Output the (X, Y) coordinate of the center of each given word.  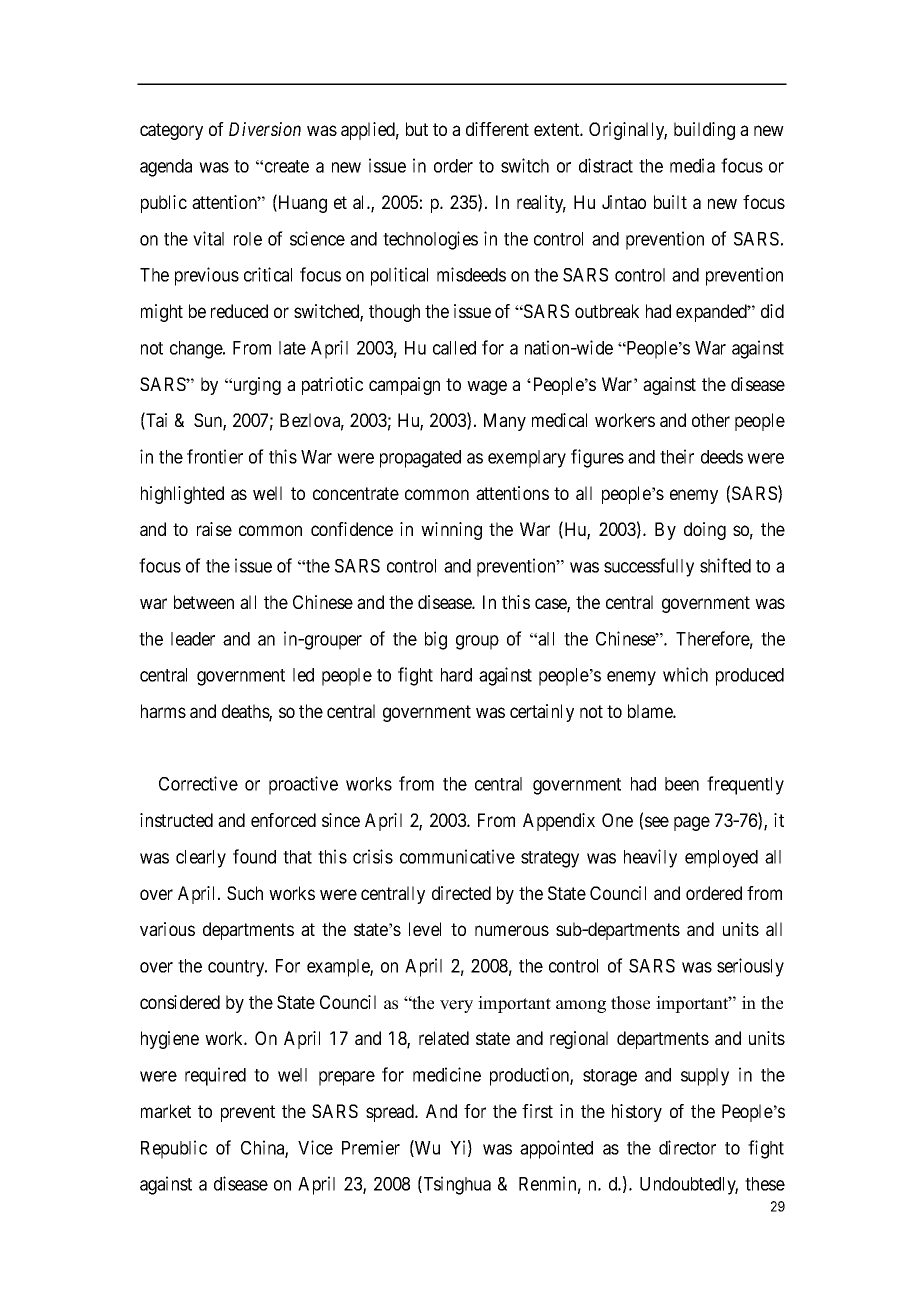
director (687, 1147)
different (497, 129)
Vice (315, 1147)
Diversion (265, 129)
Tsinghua (456, 1185)
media (692, 165)
